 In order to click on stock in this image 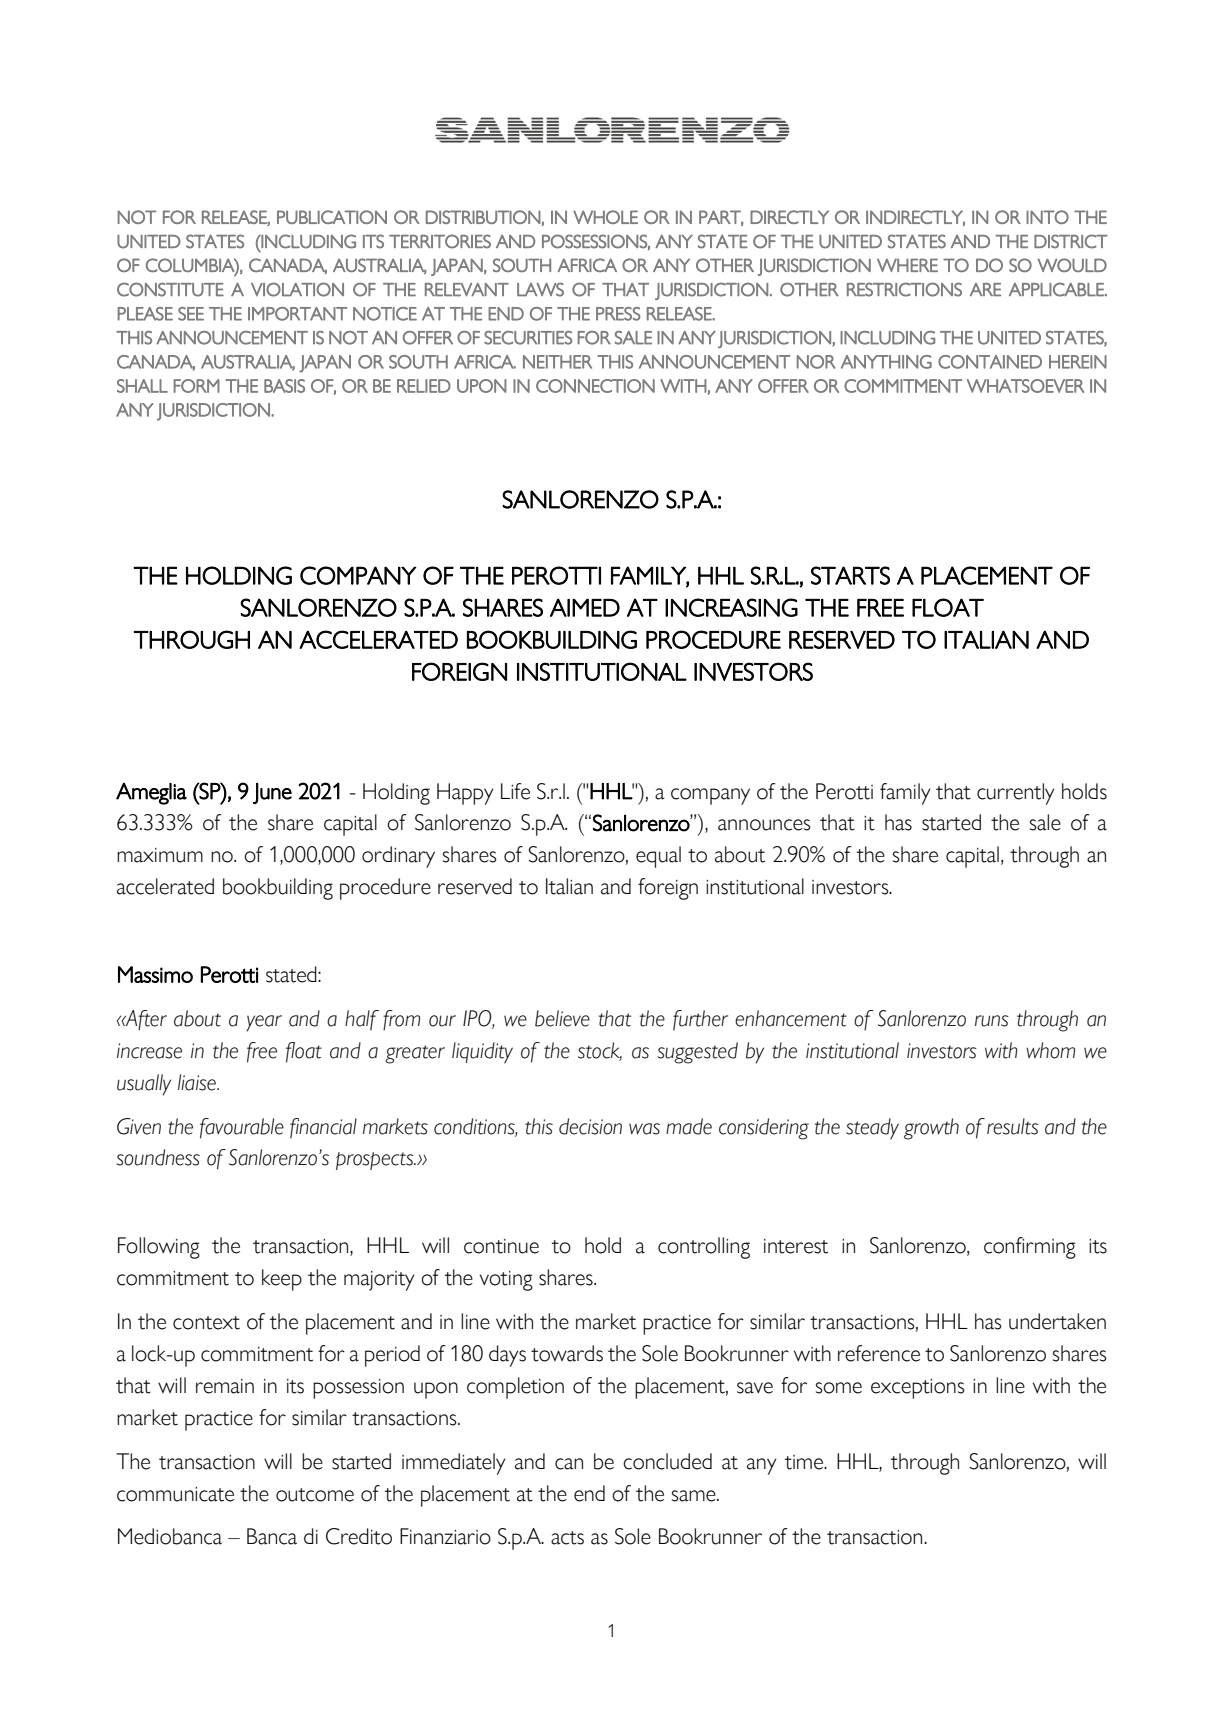, I will do `click(600, 1051)`.
